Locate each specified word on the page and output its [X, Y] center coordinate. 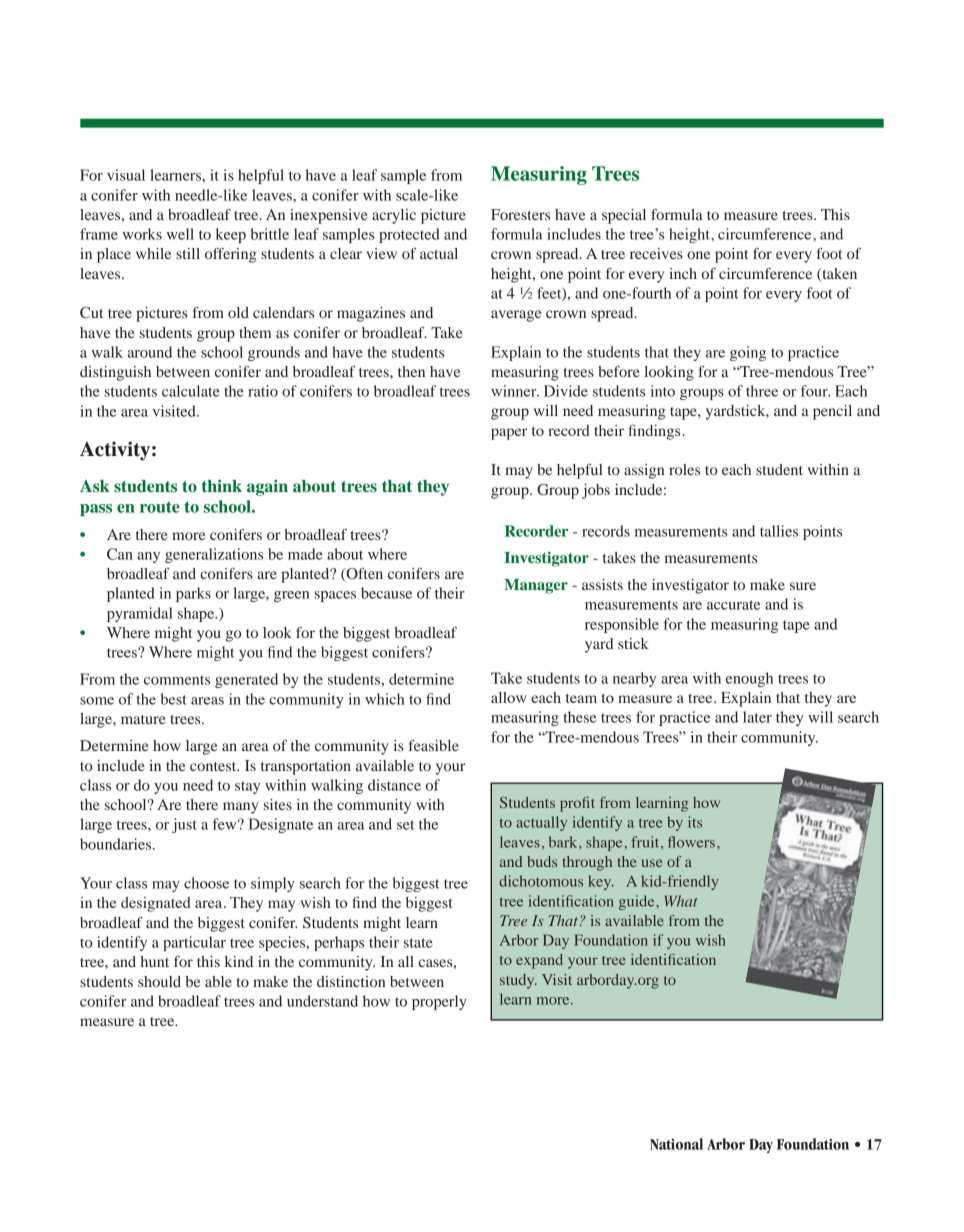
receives [656, 253]
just [184, 825]
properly [439, 1002]
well [180, 234]
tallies [779, 531]
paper [509, 434]
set [406, 825]
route [160, 507]
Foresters [520, 214]
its [695, 822]
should [159, 981]
